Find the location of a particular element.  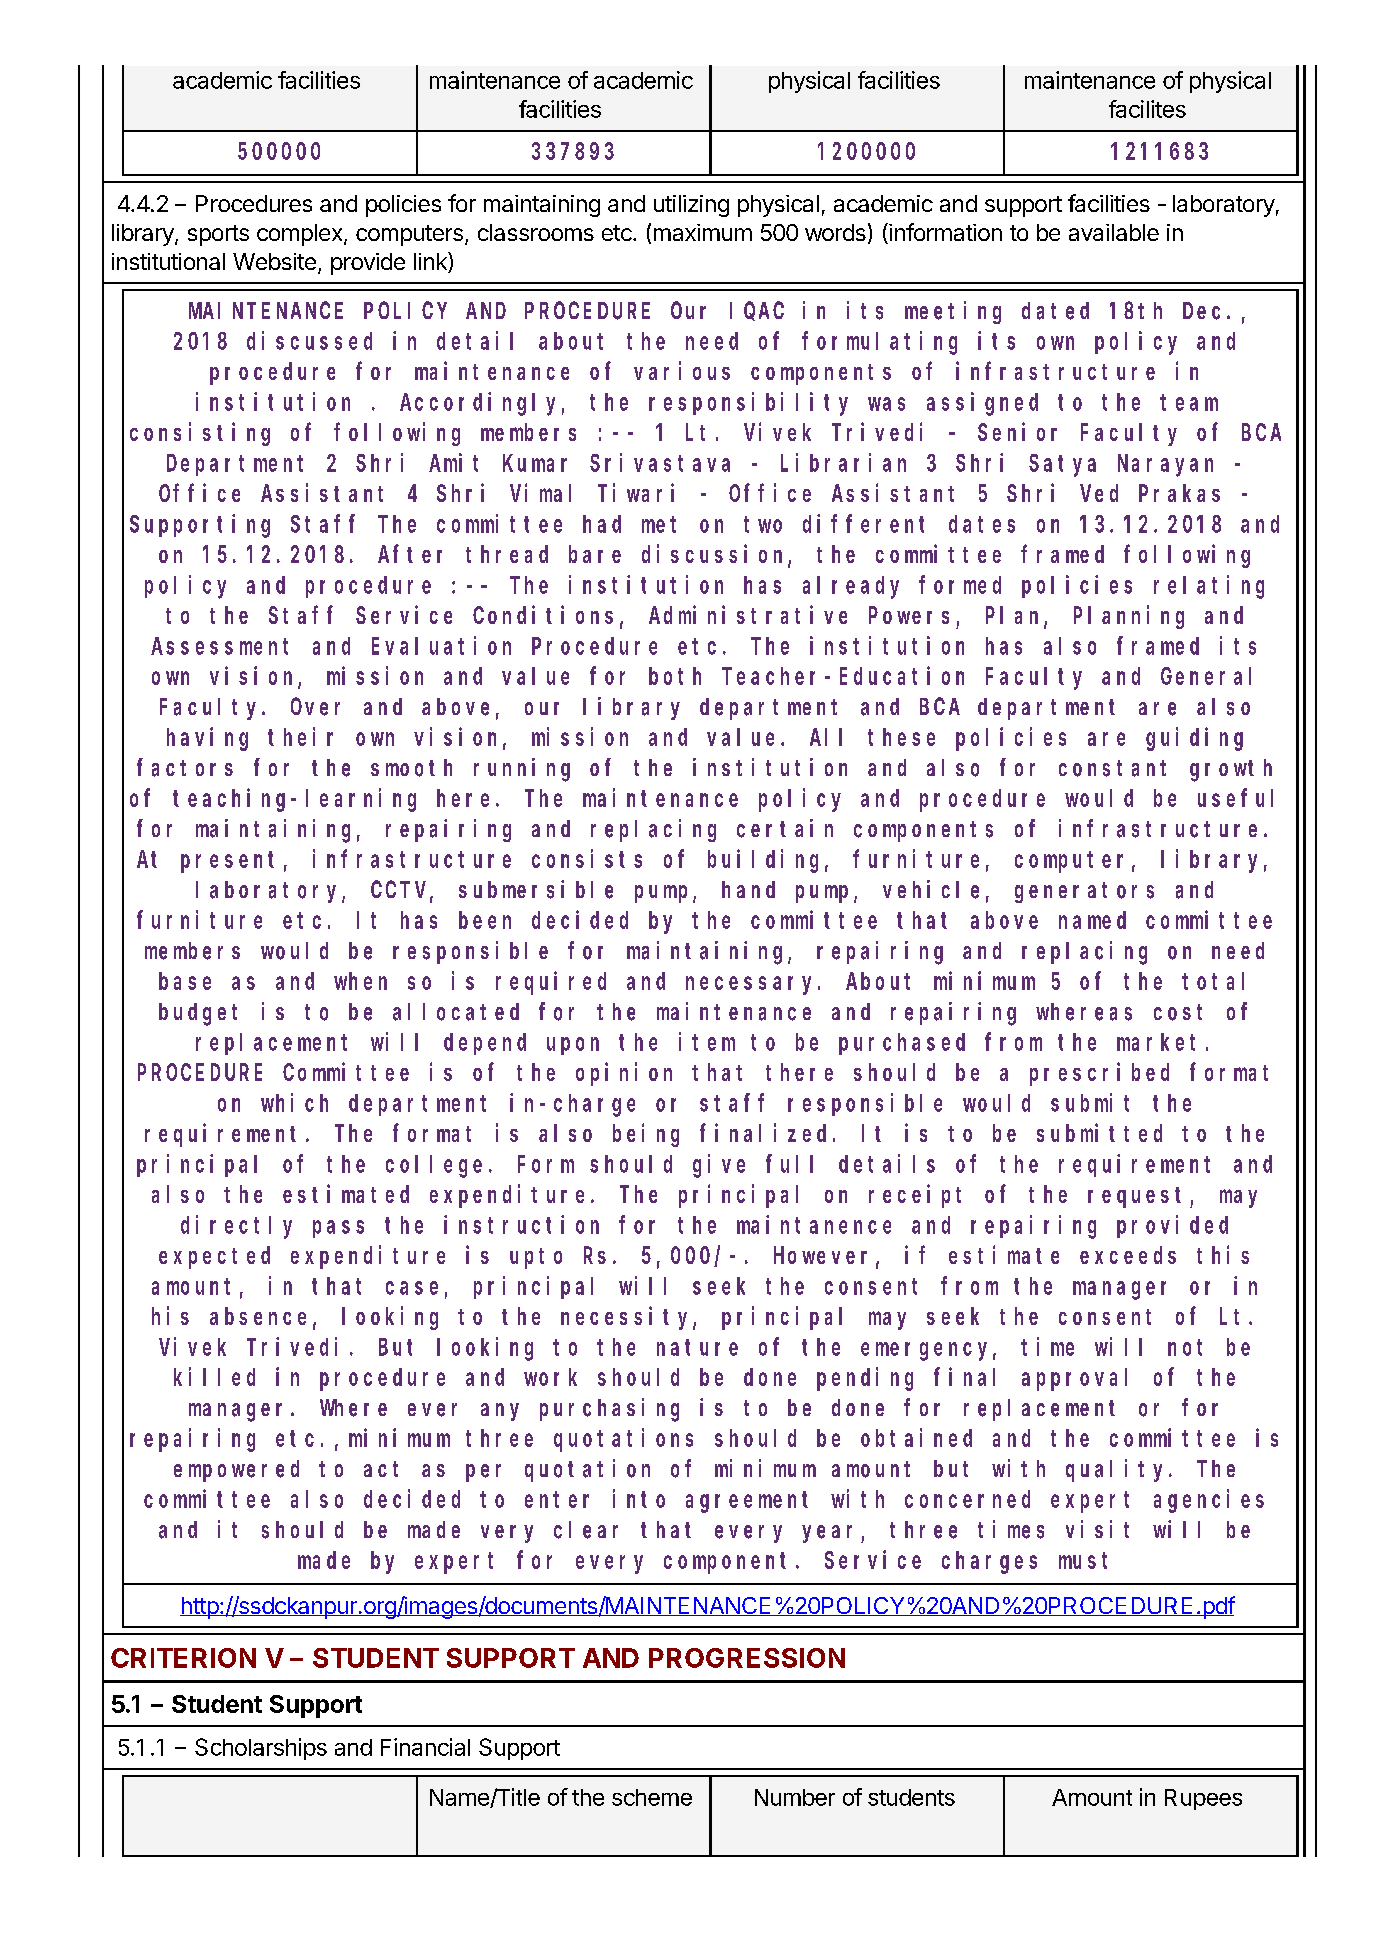

relating is located at coordinates (1209, 587).
